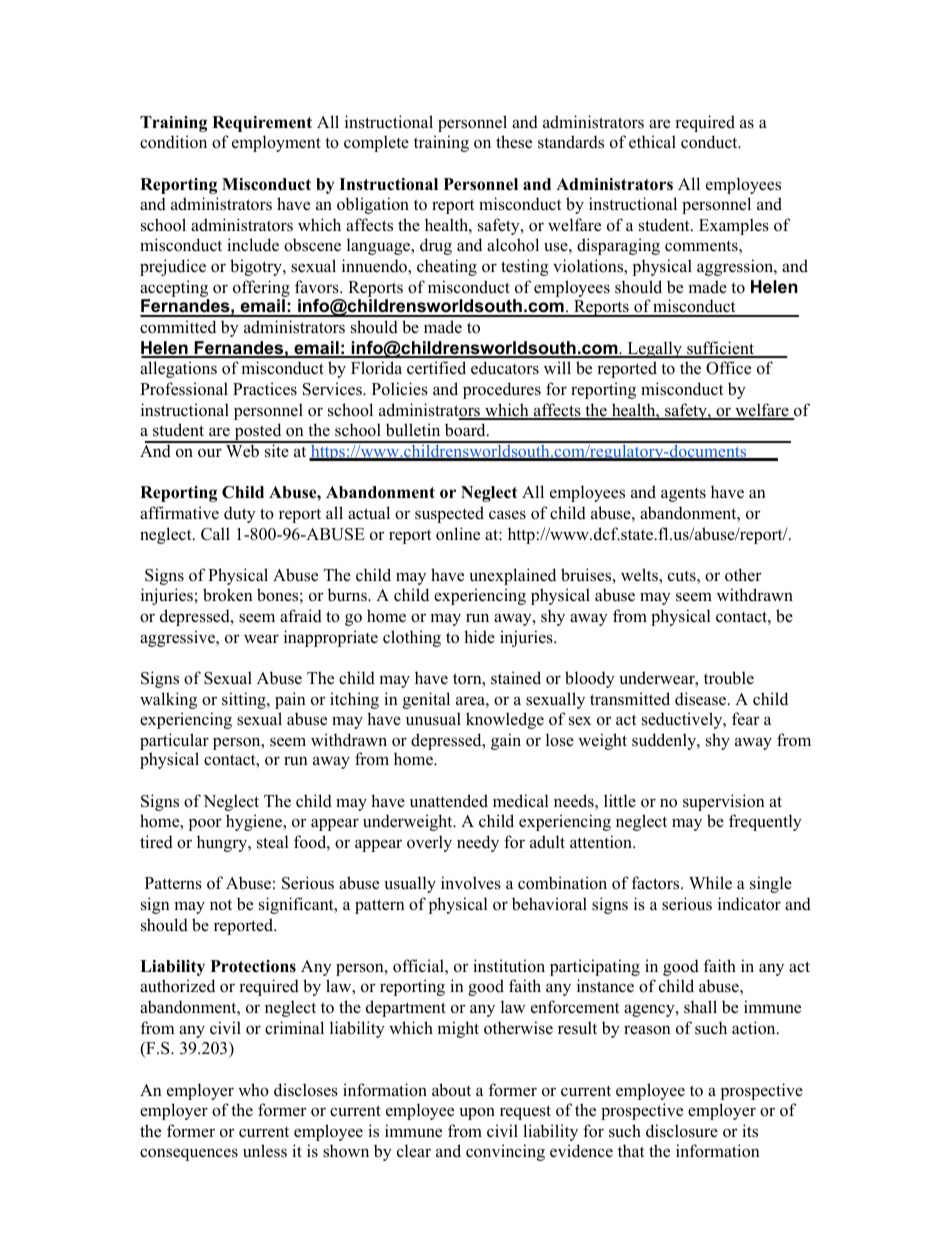 The width and height of the screenshot is (952, 1233). What do you see at coordinates (253, 1090) in the screenshot?
I see `who` at bounding box center [253, 1090].
